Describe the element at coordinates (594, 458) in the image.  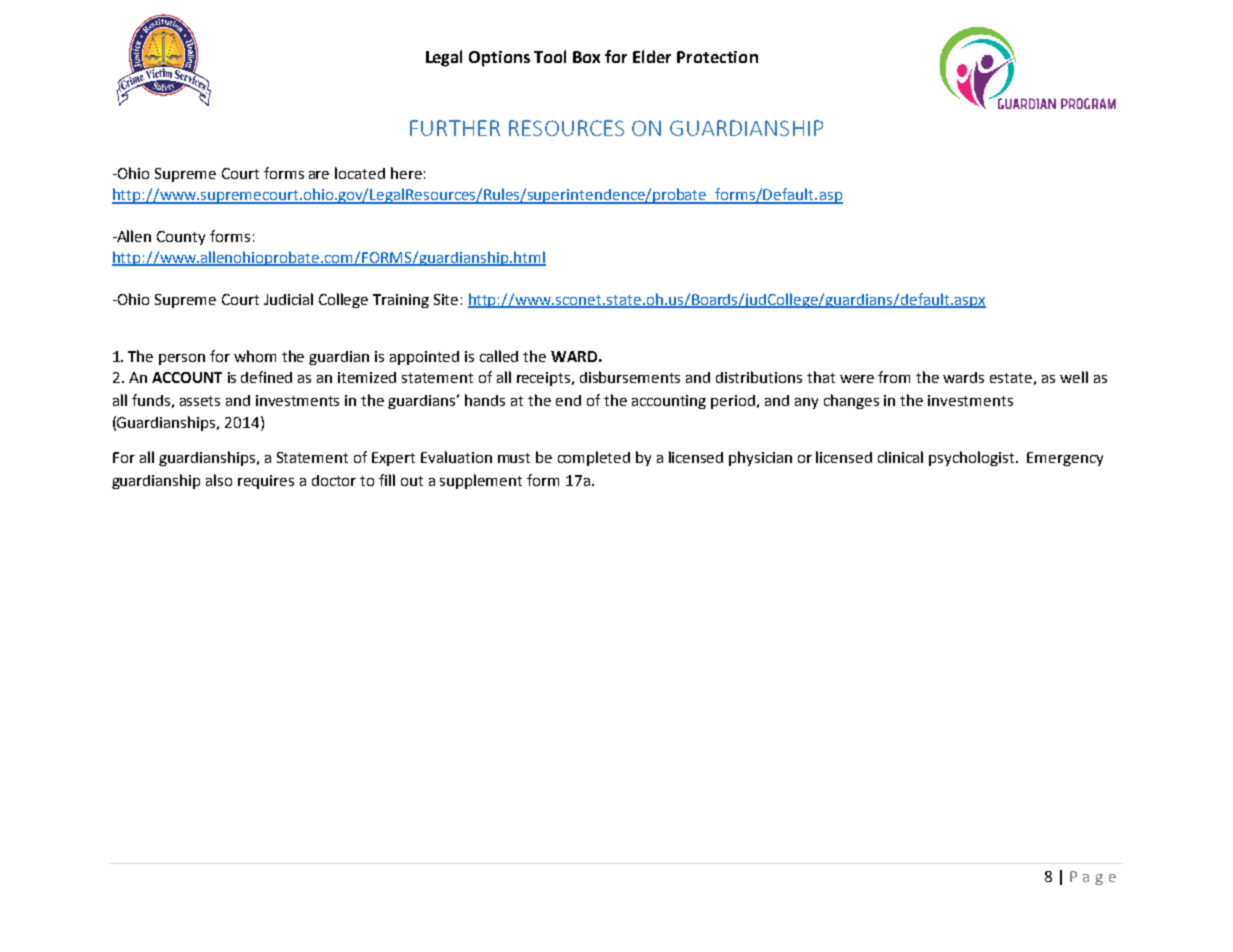
I see `completed` at that location.
